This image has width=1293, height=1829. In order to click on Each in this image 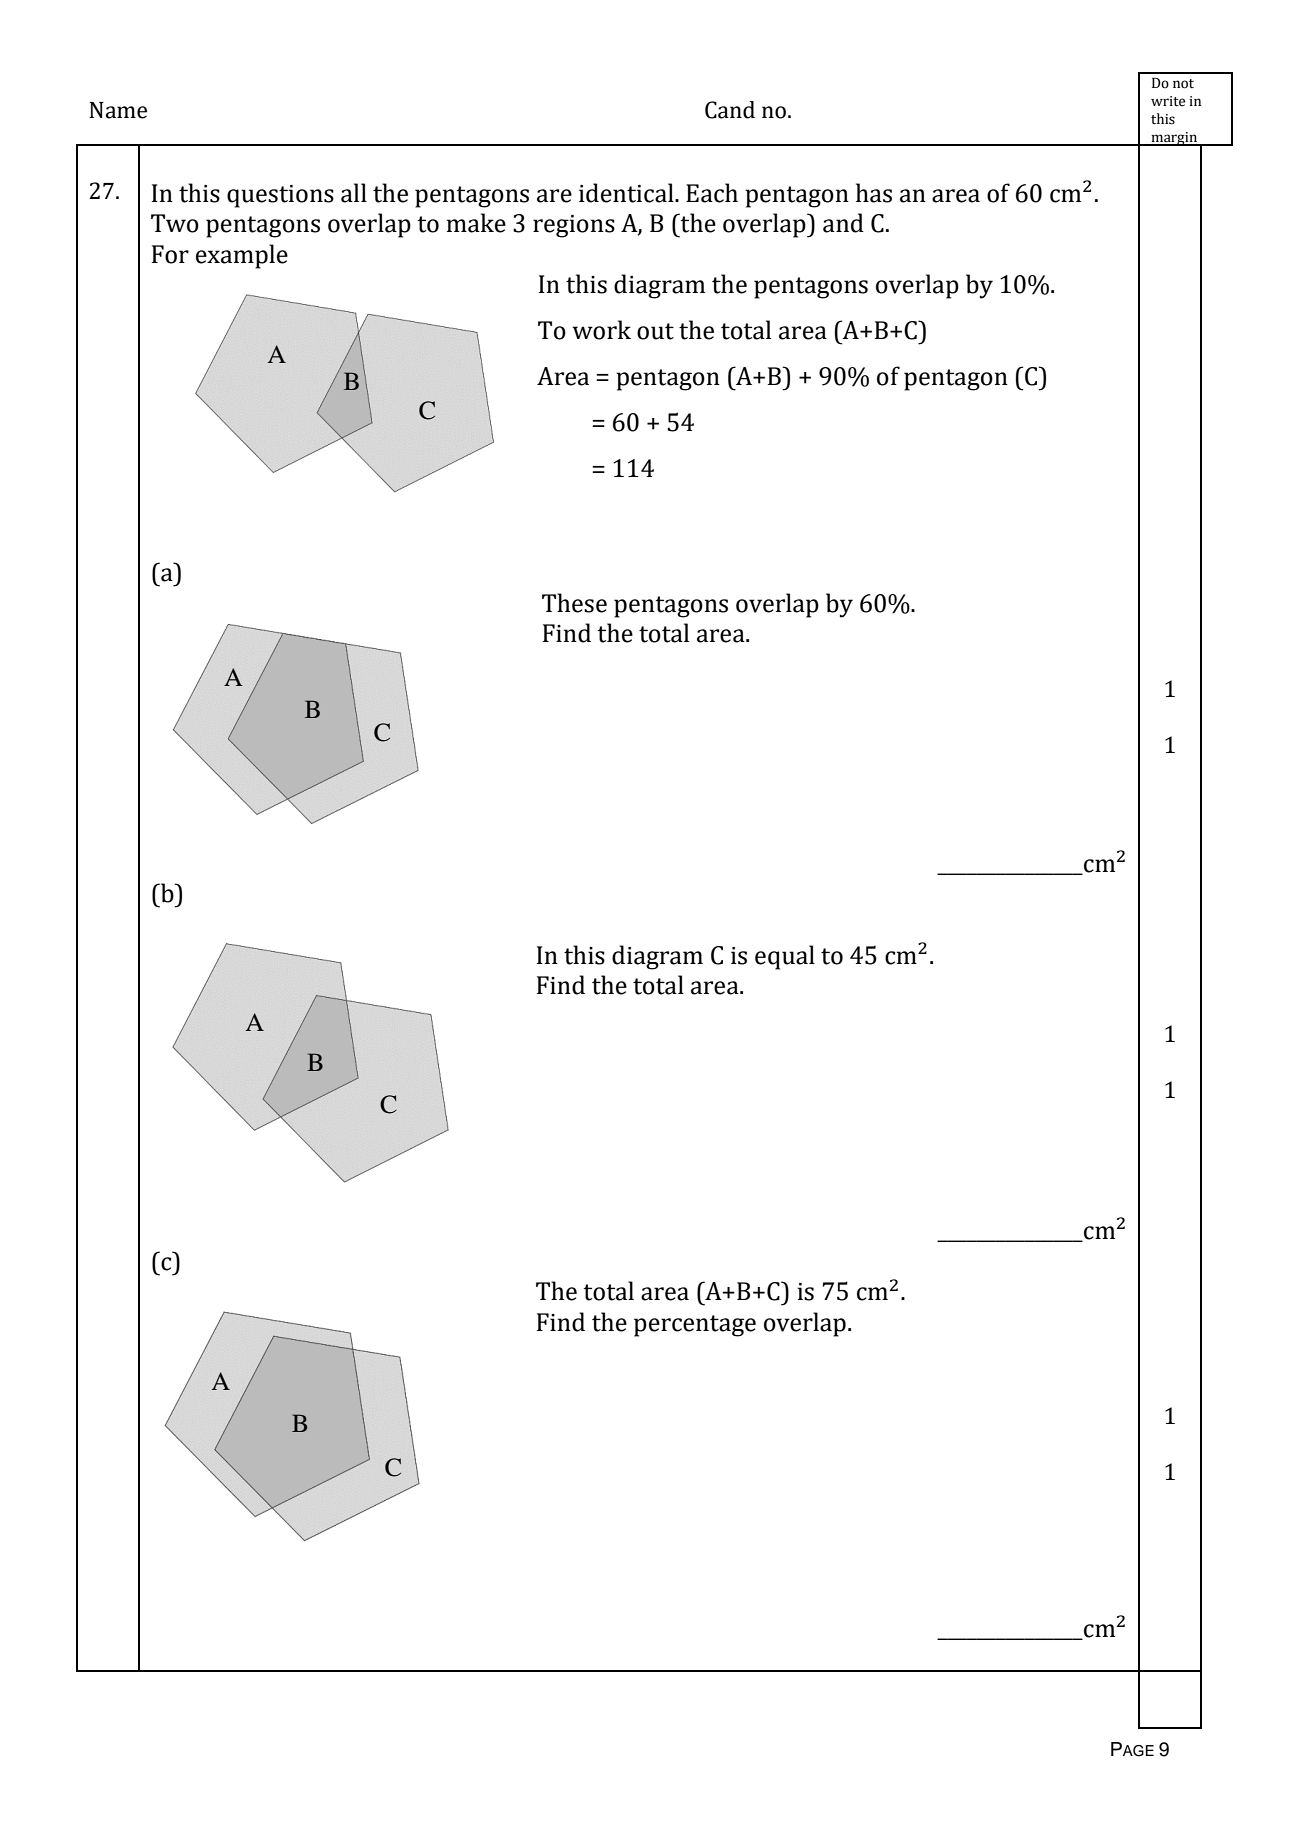, I will do `click(712, 193)`.
